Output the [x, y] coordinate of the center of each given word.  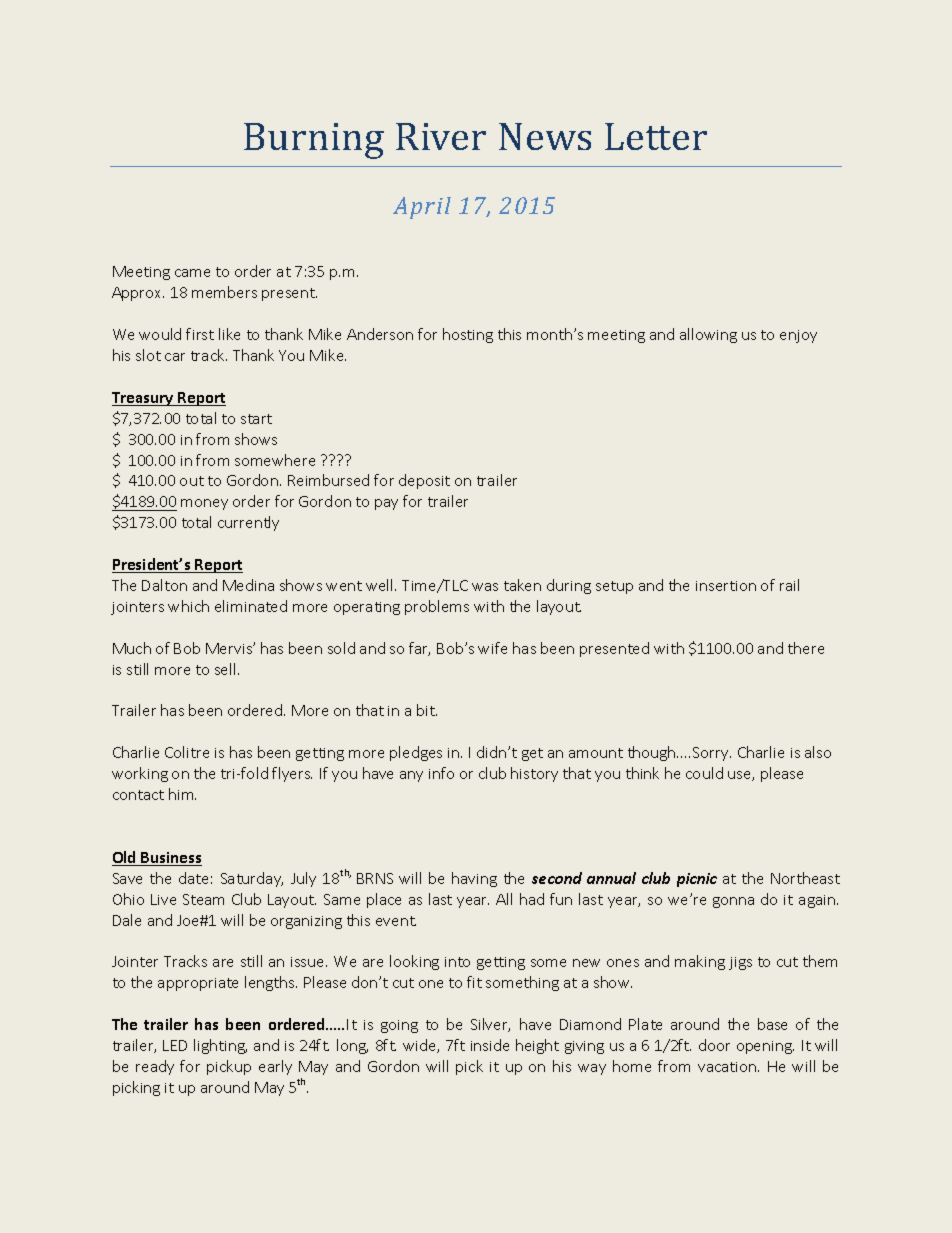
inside [490, 1045]
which [188, 606]
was [485, 587]
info [441, 773]
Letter [656, 136]
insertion [726, 586]
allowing [708, 335]
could [704, 773]
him [182, 794]
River [441, 136]
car [175, 357]
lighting [220, 1046]
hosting [468, 335]
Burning [314, 141]
